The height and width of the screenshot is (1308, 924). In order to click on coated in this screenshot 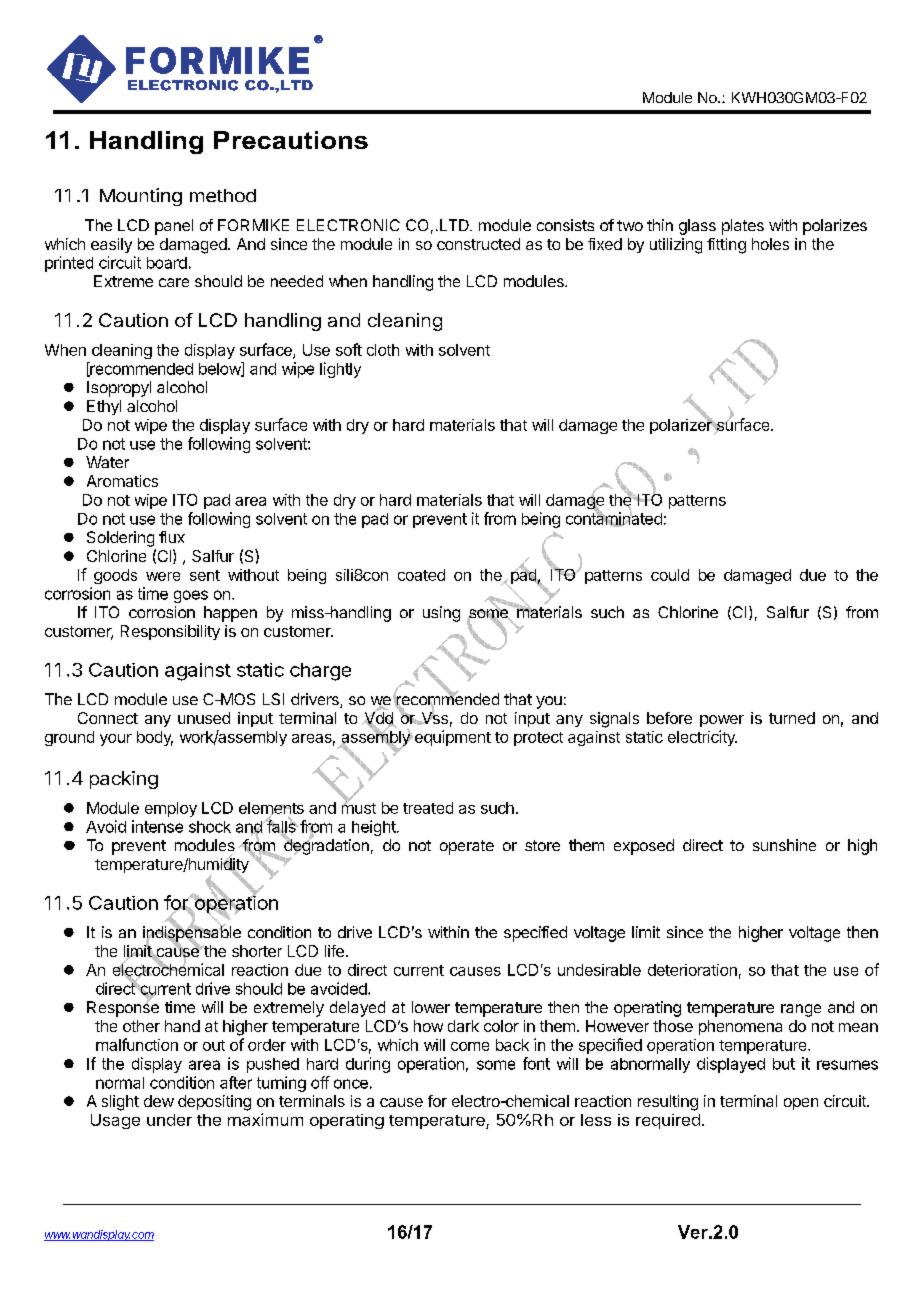, I will do `click(421, 575)`.
